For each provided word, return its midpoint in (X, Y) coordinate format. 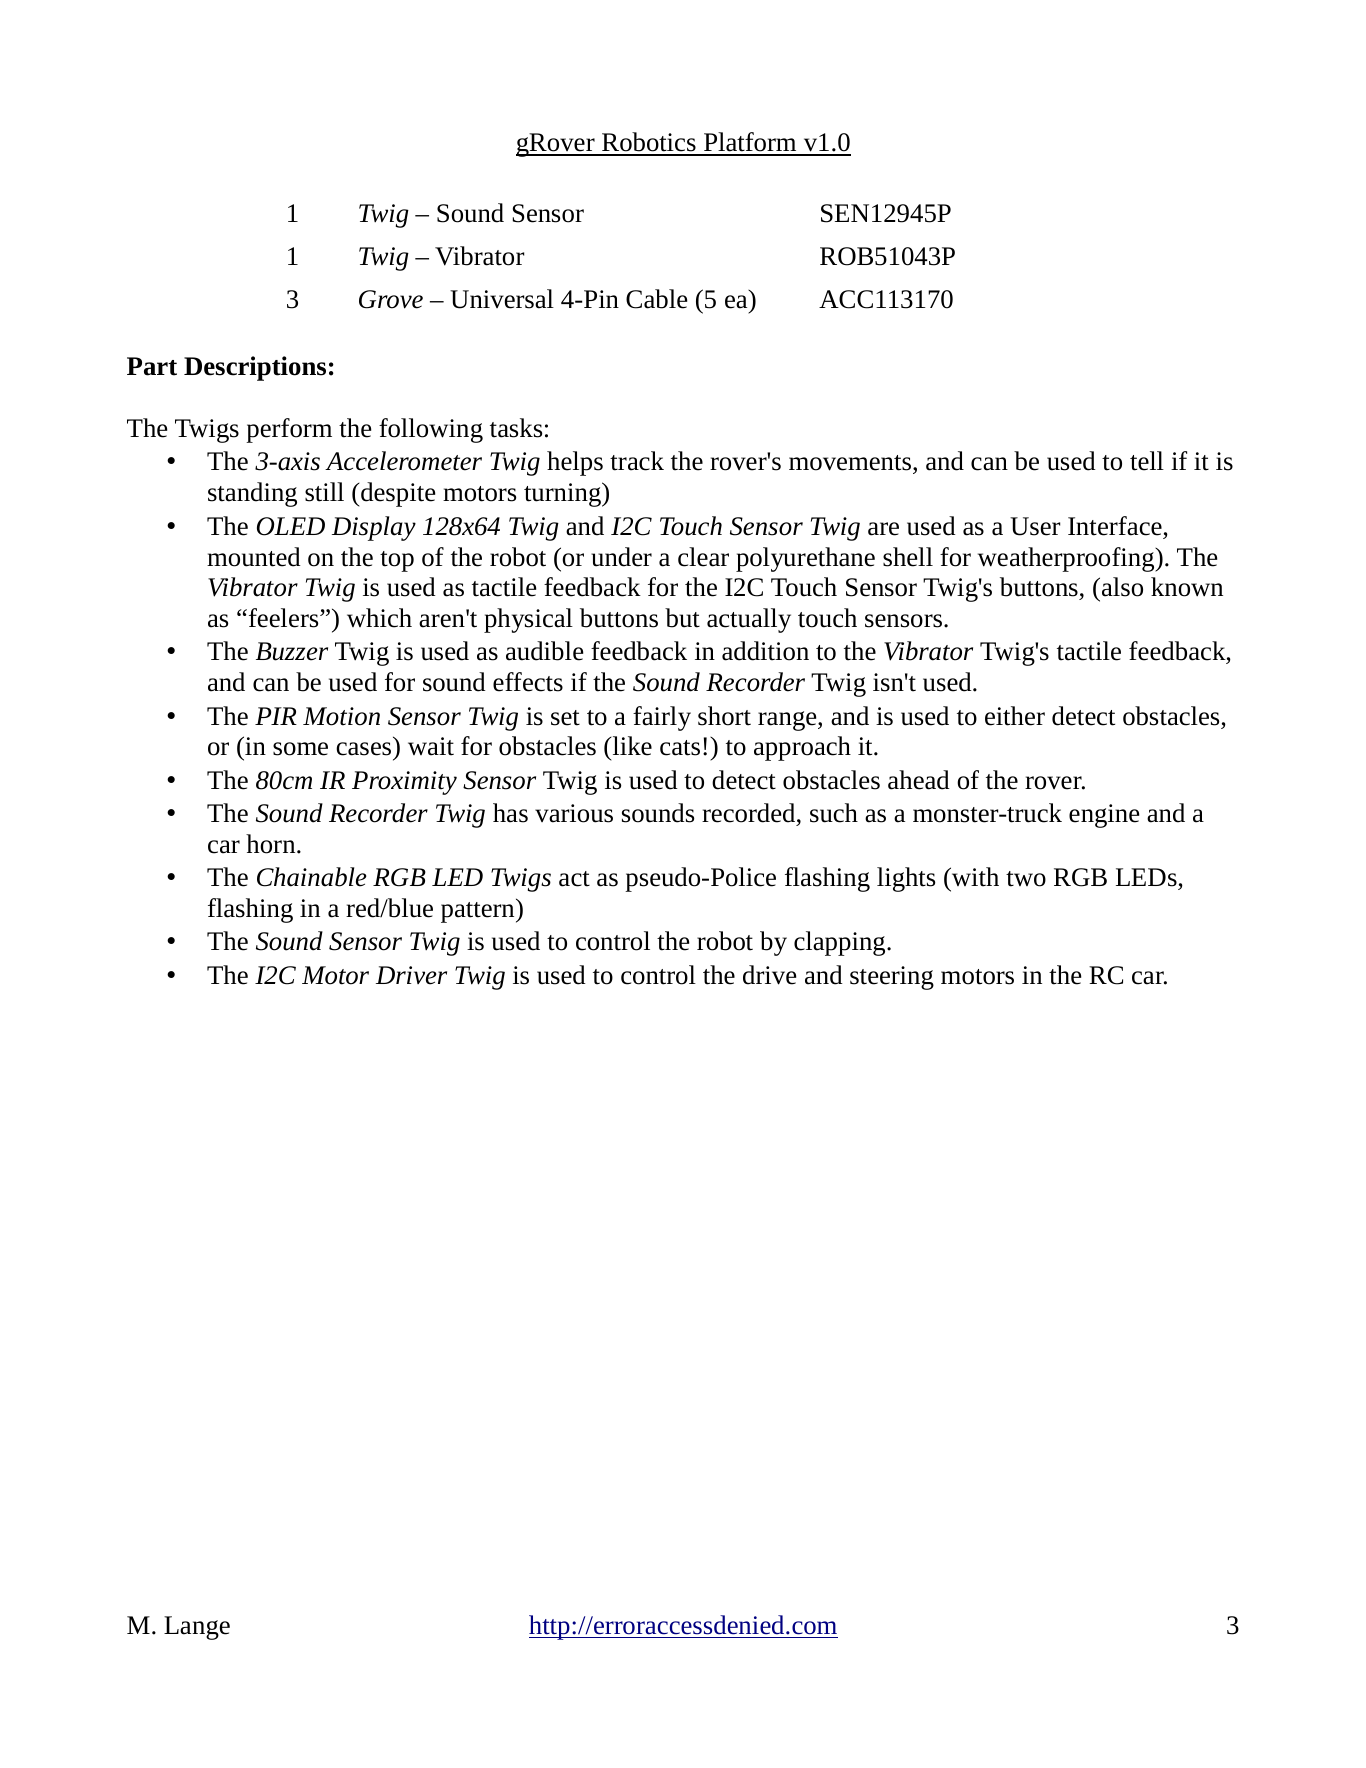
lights (906, 879)
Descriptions (255, 368)
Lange (197, 1628)
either (1015, 716)
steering (892, 978)
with (974, 877)
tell (1147, 461)
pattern (479, 912)
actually (749, 620)
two (1026, 879)
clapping (841, 943)
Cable (656, 299)
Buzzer (292, 651)
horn (272, 844)
